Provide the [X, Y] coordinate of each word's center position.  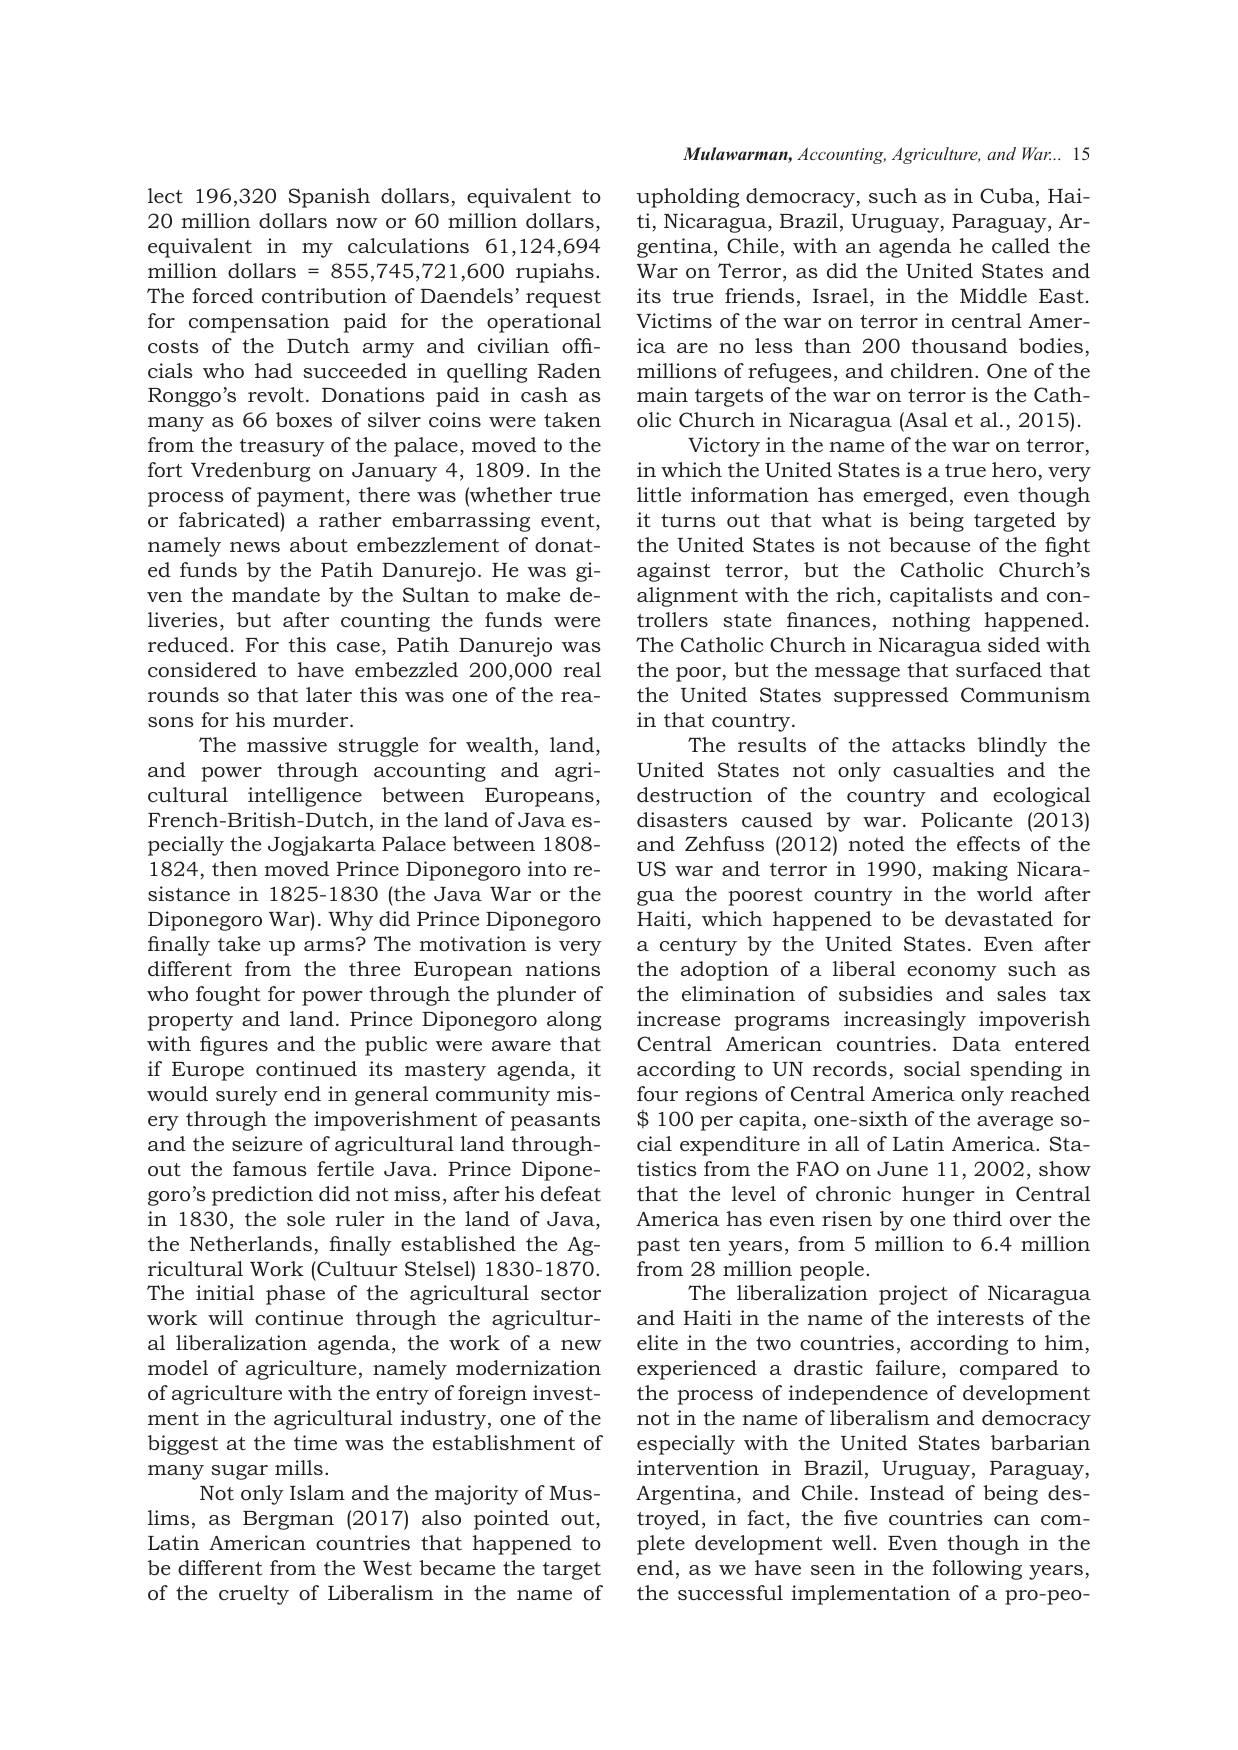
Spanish [329, 198]
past [658, 1247]
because [929, 544]
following [977, 1570]
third [977, 1219]
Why [350, 921]
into [547, 868]
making [970, 871]
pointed [511, 1520]
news [255, 547]
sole [306, 1219]
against [673, 572]
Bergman [288, 1520]
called [1021, 246]
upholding [687, 198]
